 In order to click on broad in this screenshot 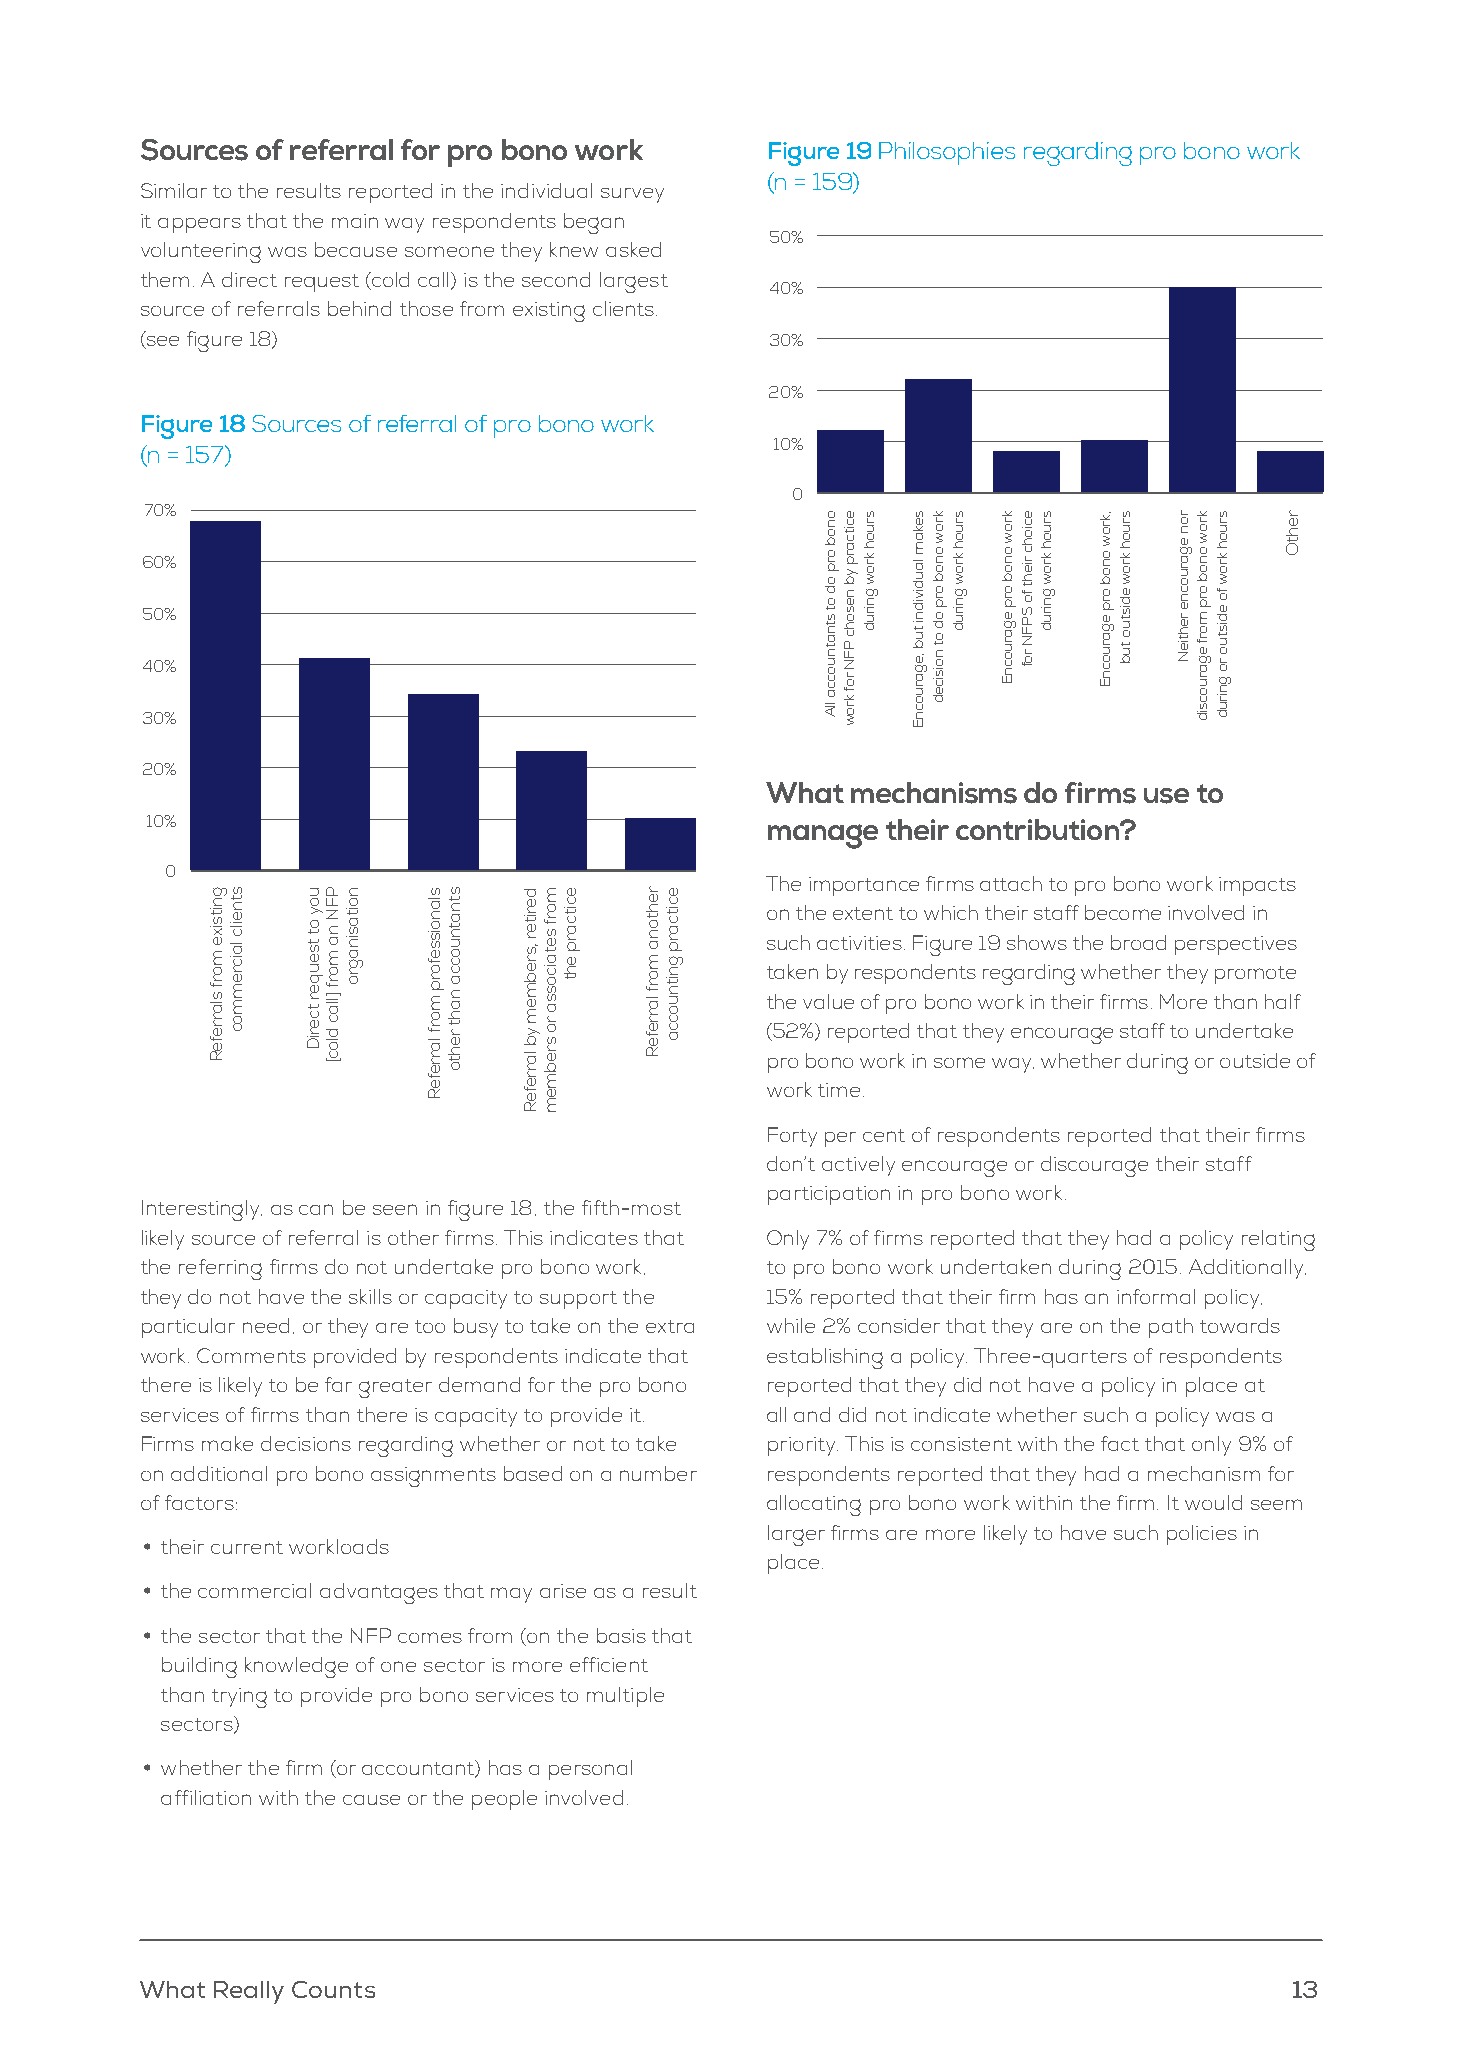, I will do `click(1138, 942)`.
